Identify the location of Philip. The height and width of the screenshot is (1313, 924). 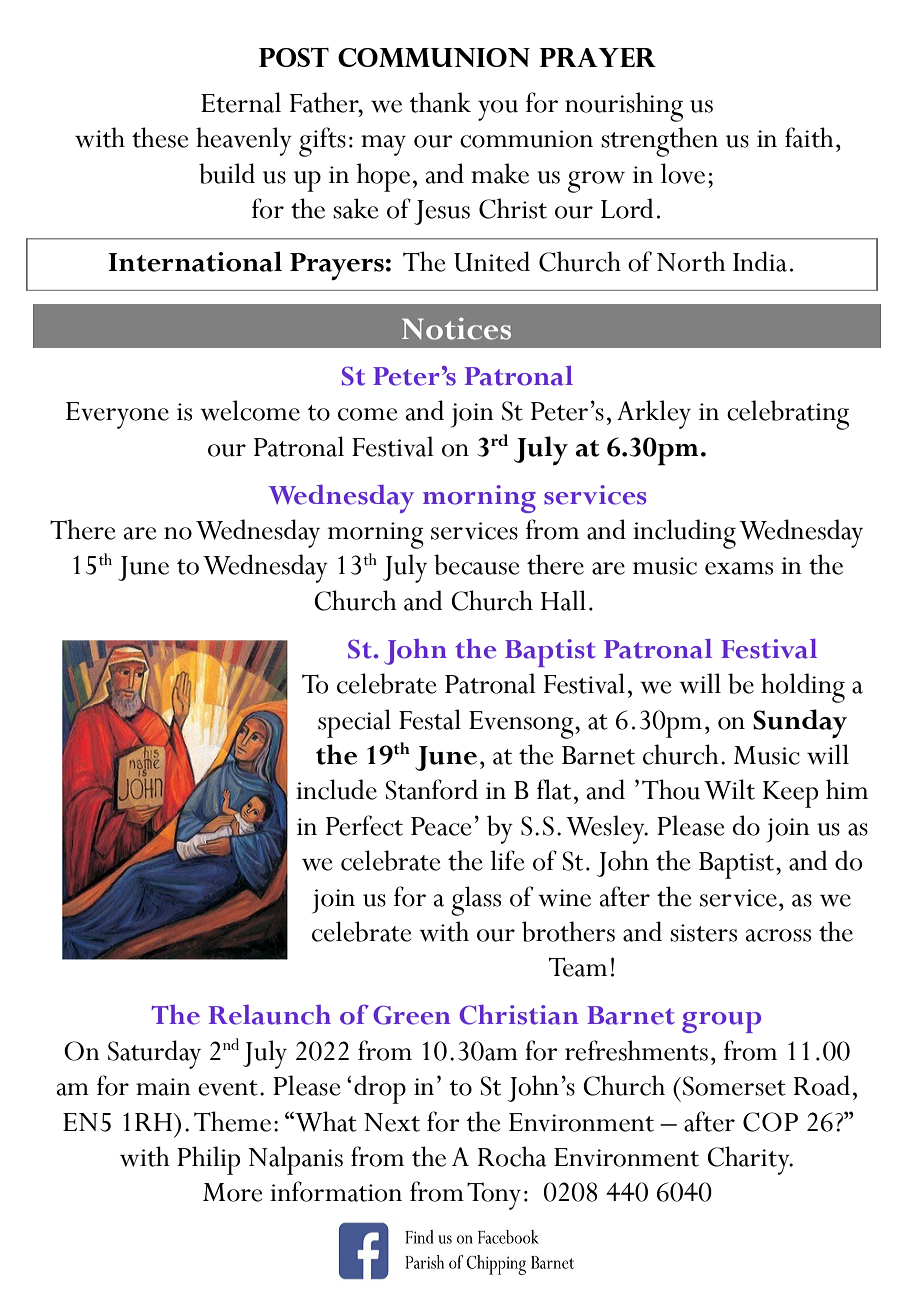
(208, 1160).
